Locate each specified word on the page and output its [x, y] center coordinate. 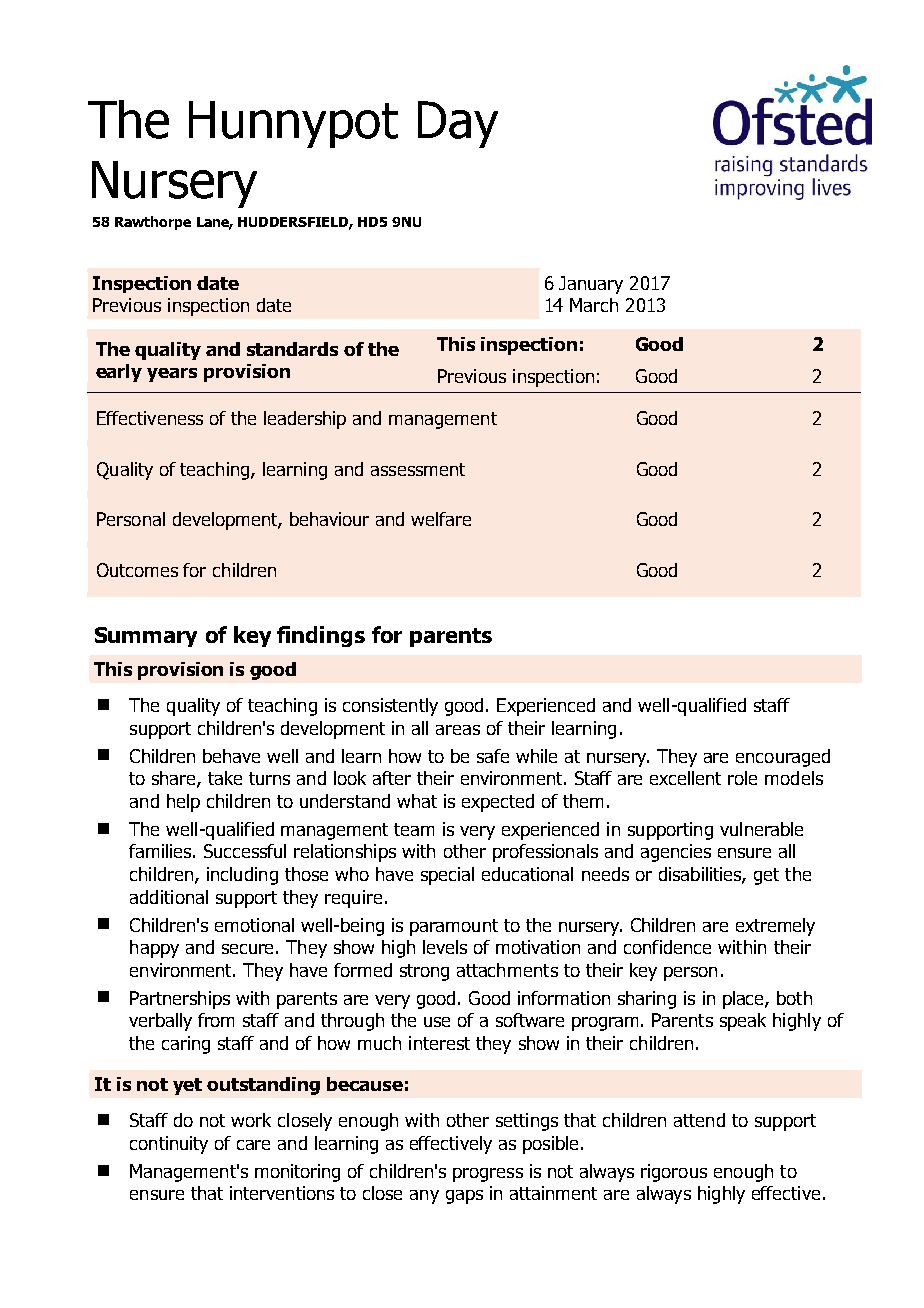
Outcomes [137, 570]
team [414, 829]
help [183, 803]
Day [458, 124]
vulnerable [761, 829]
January [591, 285]
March [594, 305]
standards [292, 349]
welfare [441, 519]
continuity [169, 1145]
